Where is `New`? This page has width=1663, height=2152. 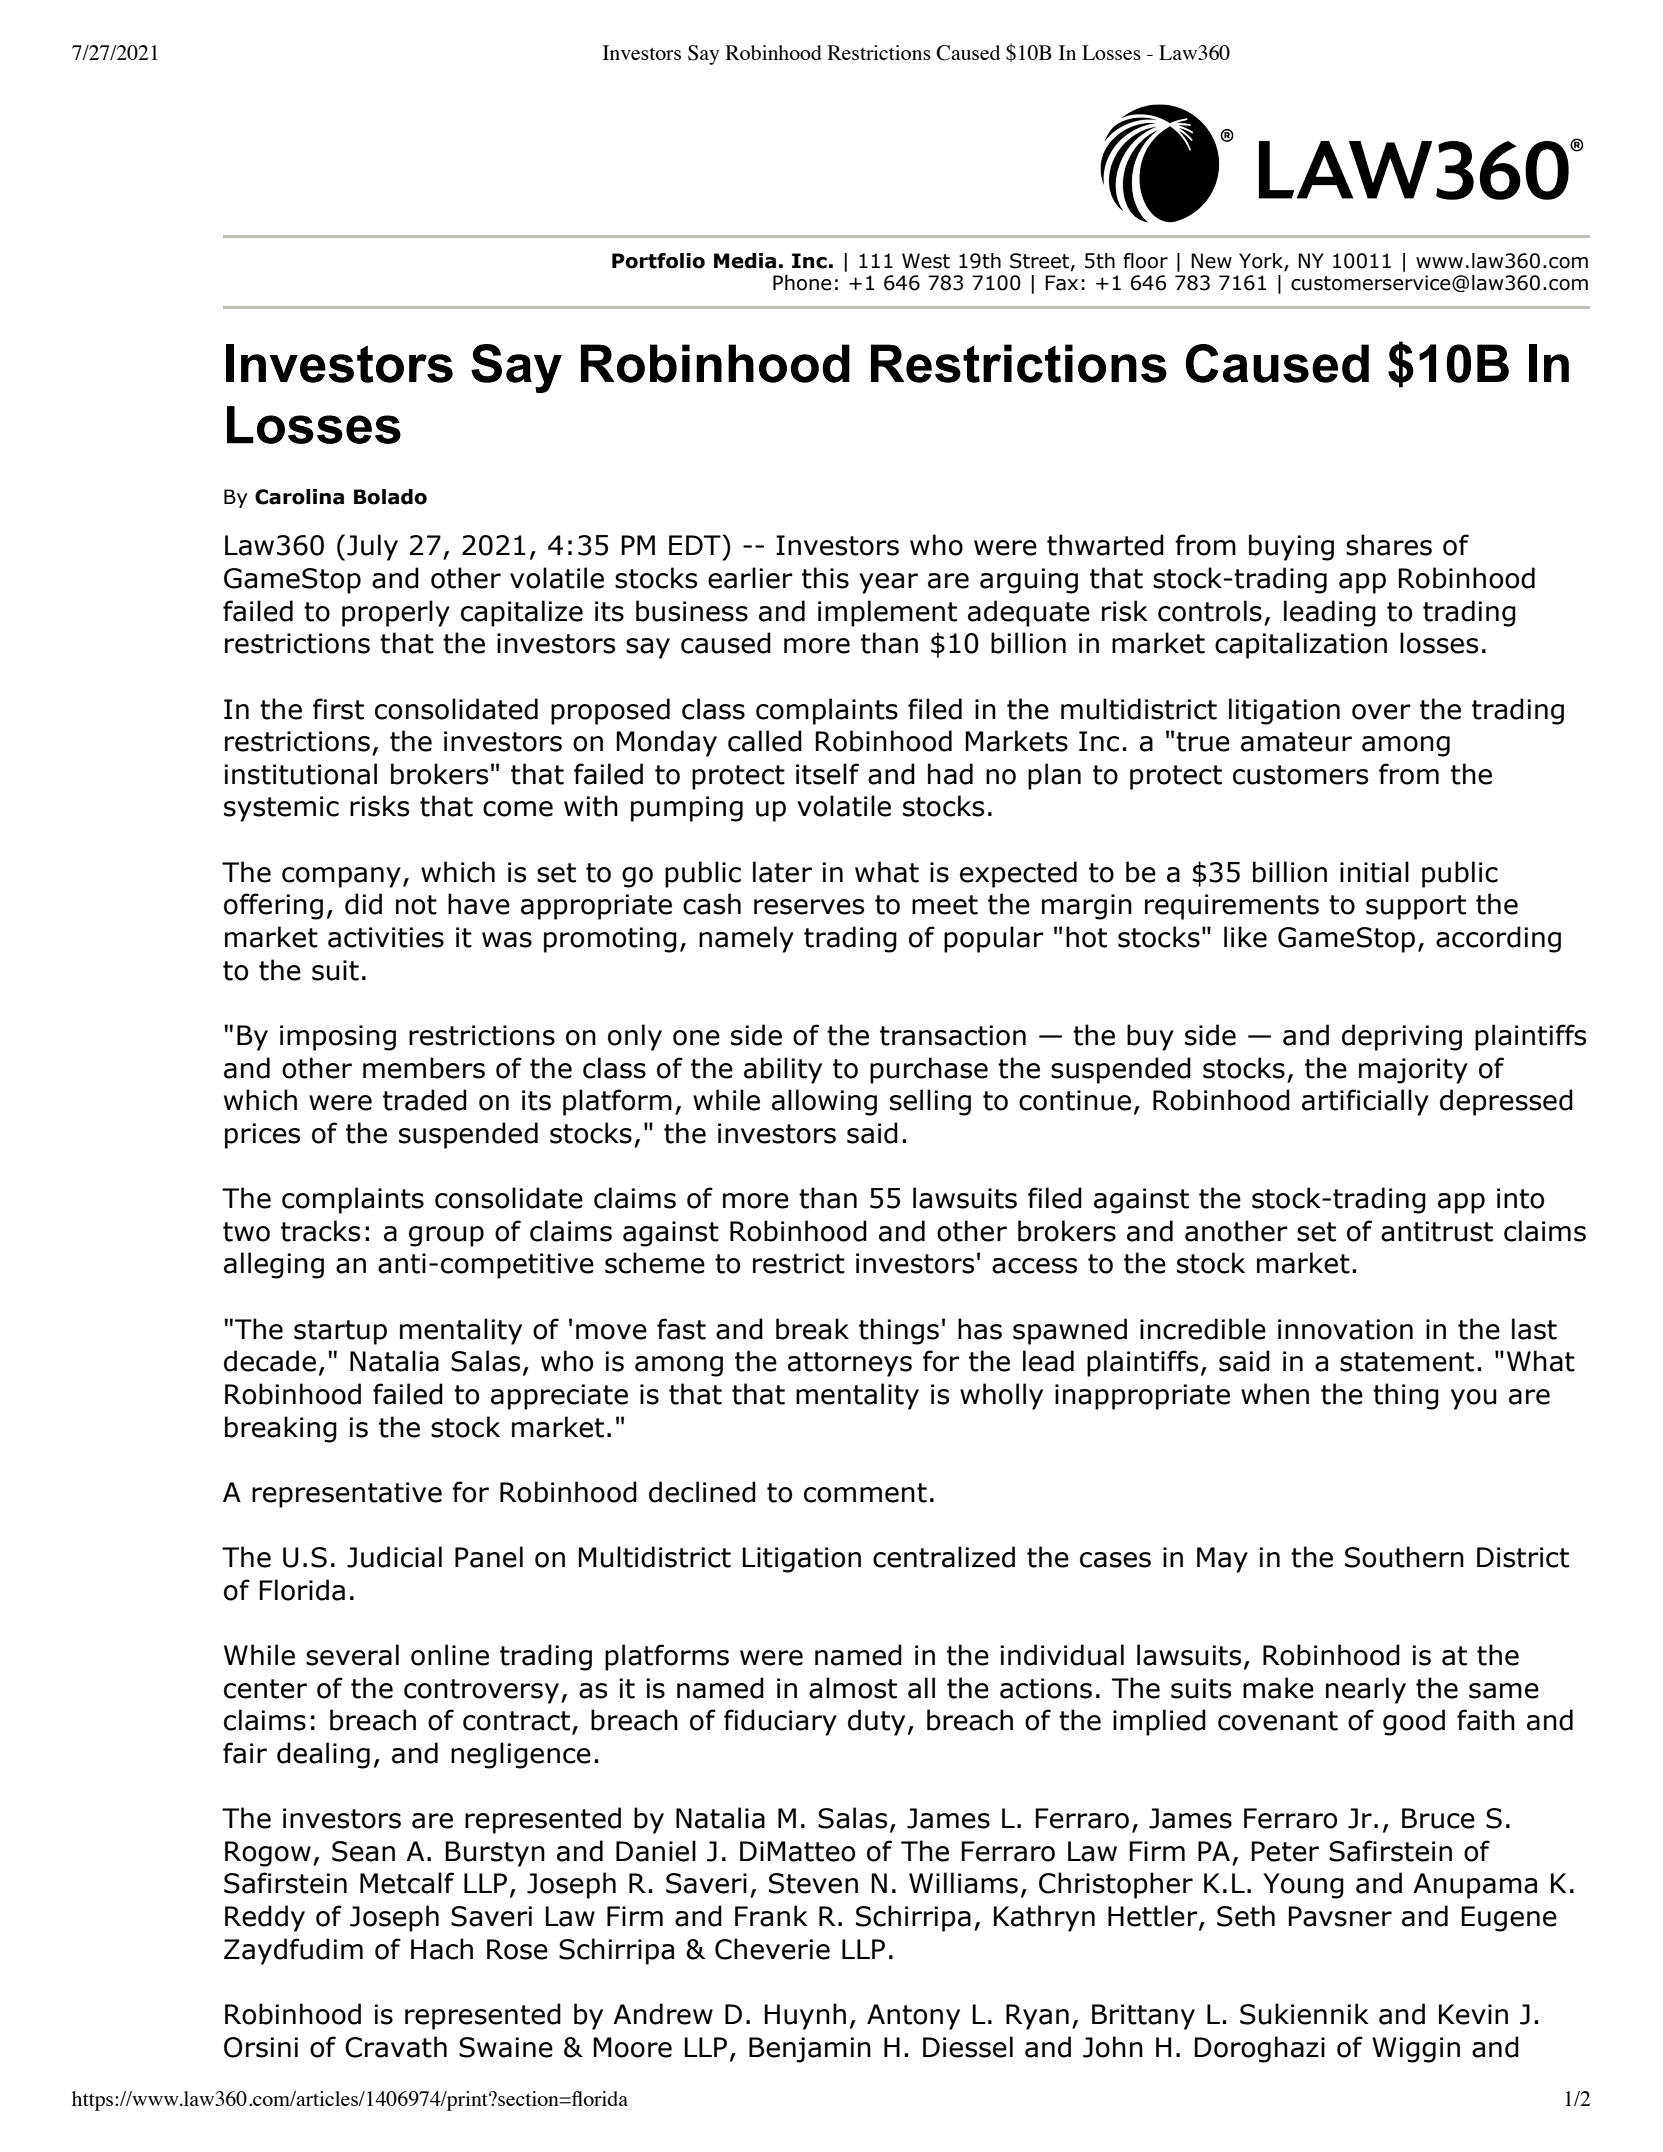 New is located at coordinates (1211, 261).
